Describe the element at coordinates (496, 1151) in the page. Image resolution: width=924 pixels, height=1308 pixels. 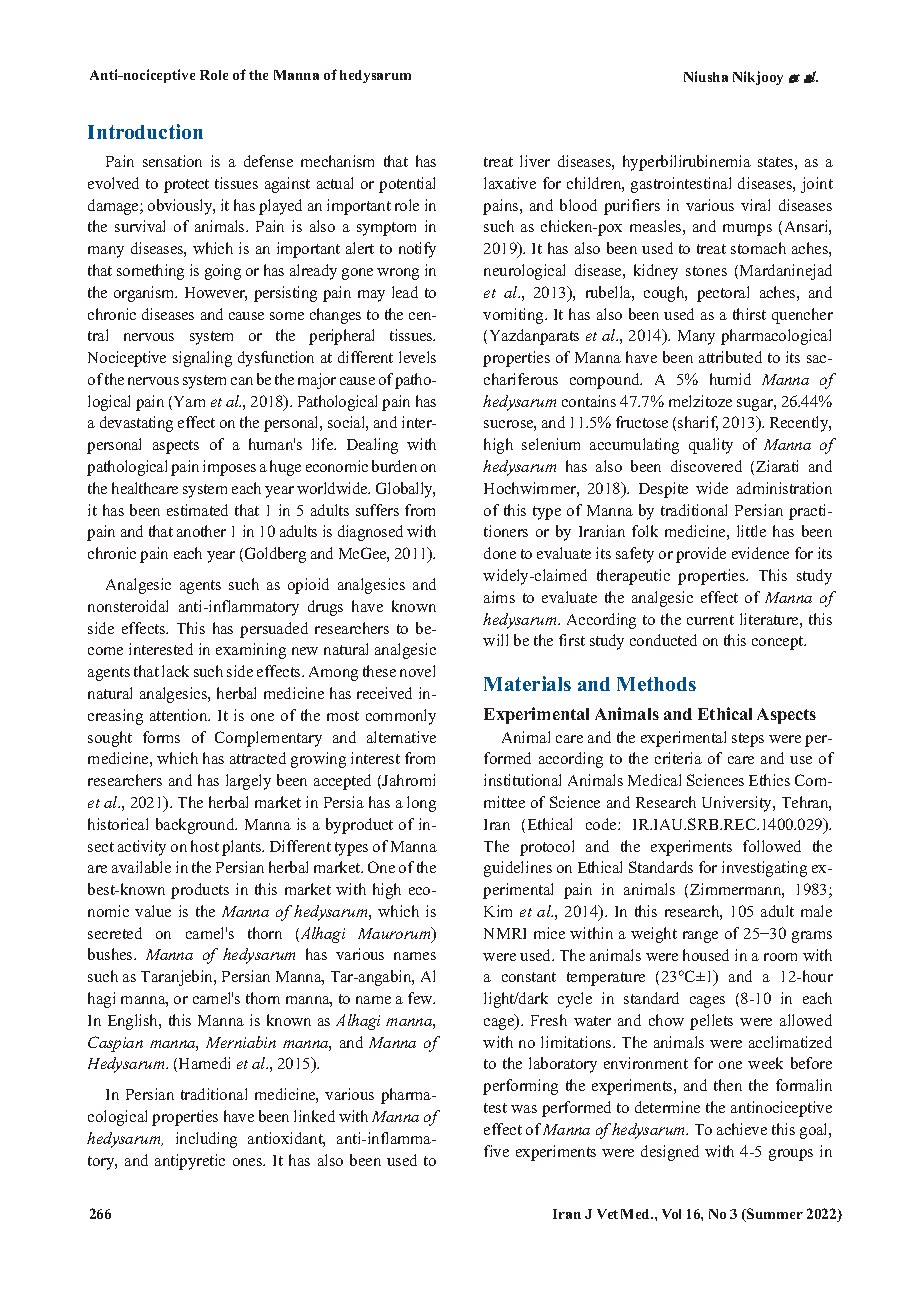
I see `five` at that location.
